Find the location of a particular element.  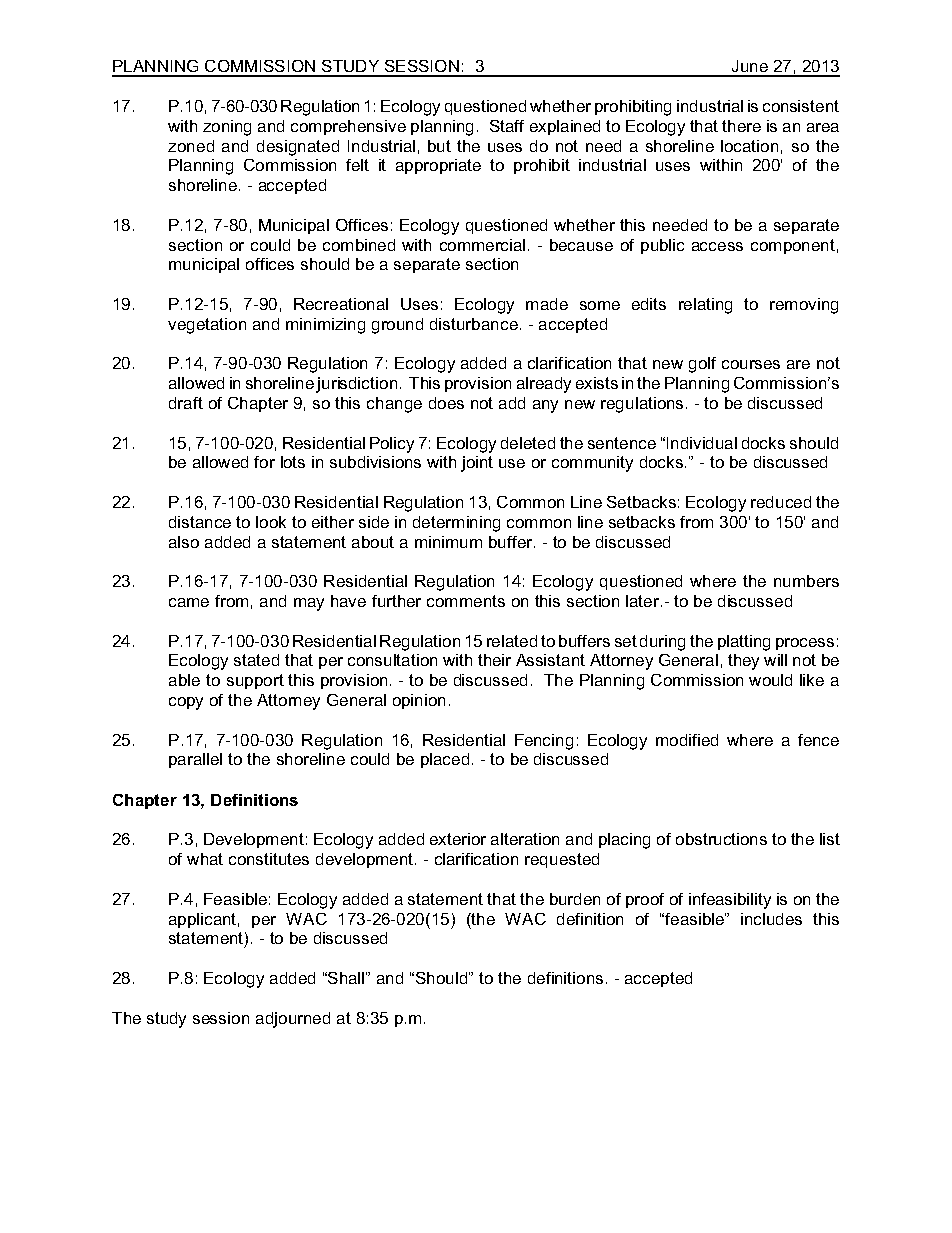

constitutes is located at coordinates (269, 859).
